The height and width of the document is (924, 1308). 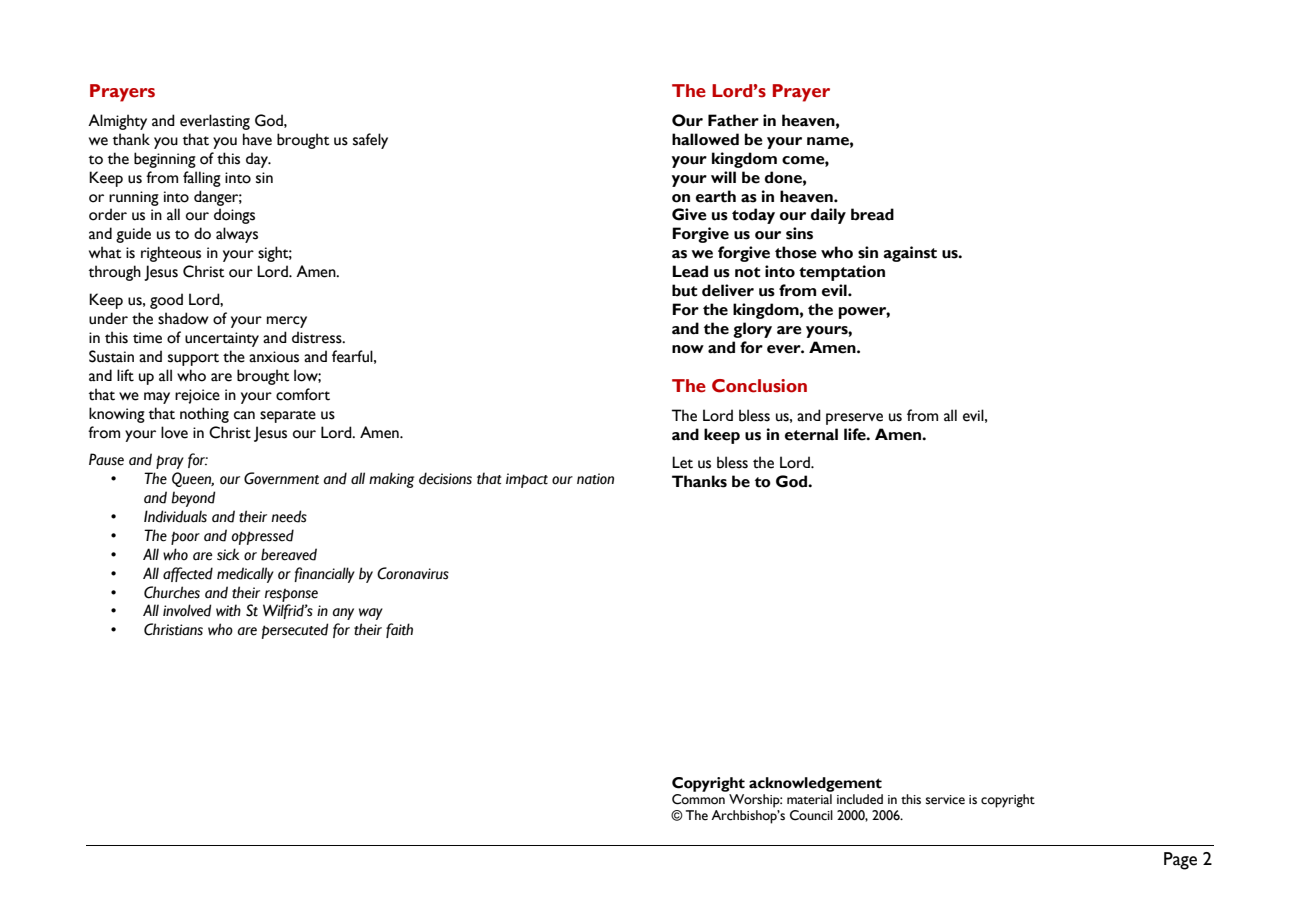 What do you see at coordinates (854, 419) in the document?
I see `preserve` at bounding box center [854, 419].
